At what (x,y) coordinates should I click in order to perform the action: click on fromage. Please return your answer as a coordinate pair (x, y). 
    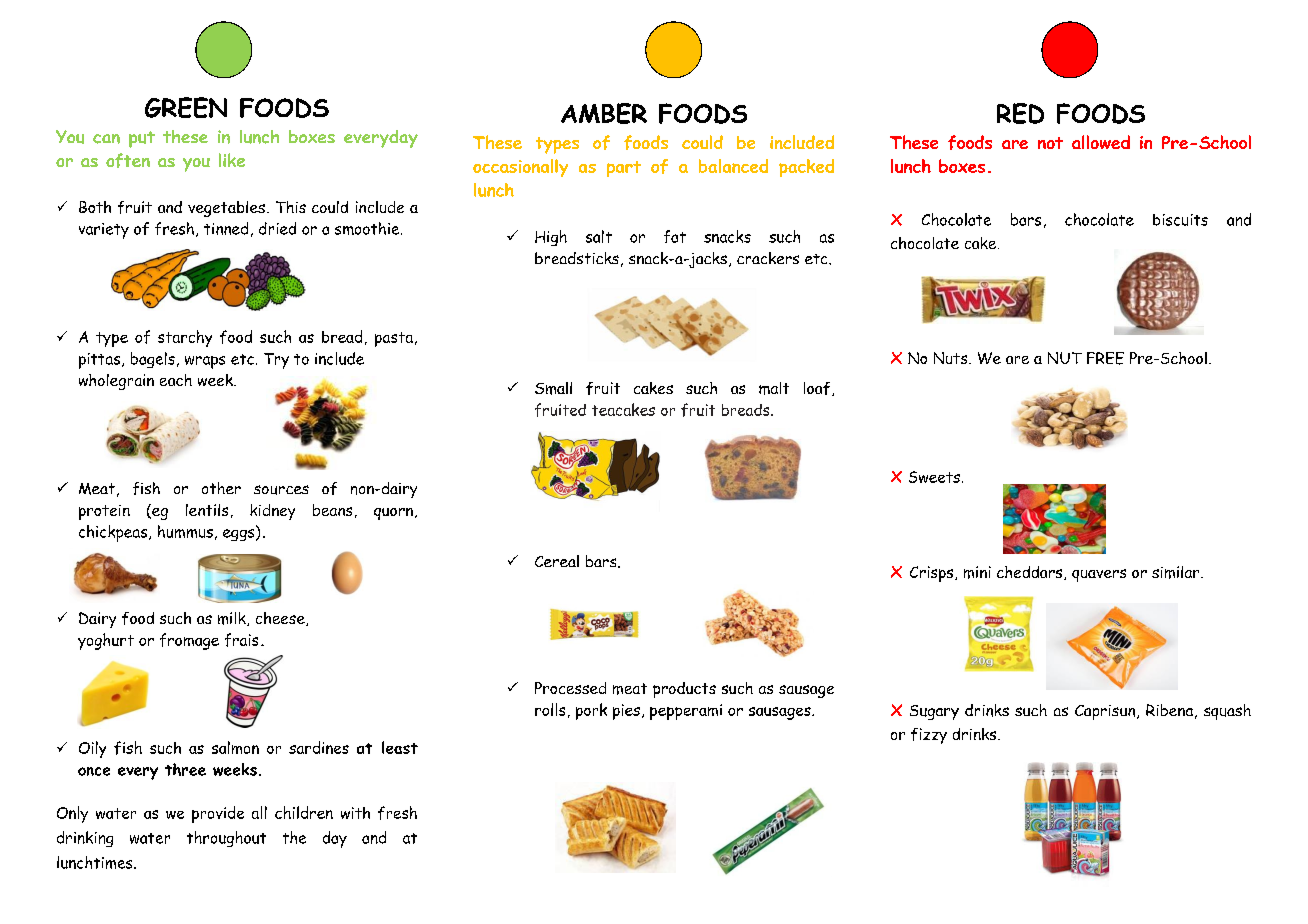
    Looking at the image, I should click on (189, 641).
